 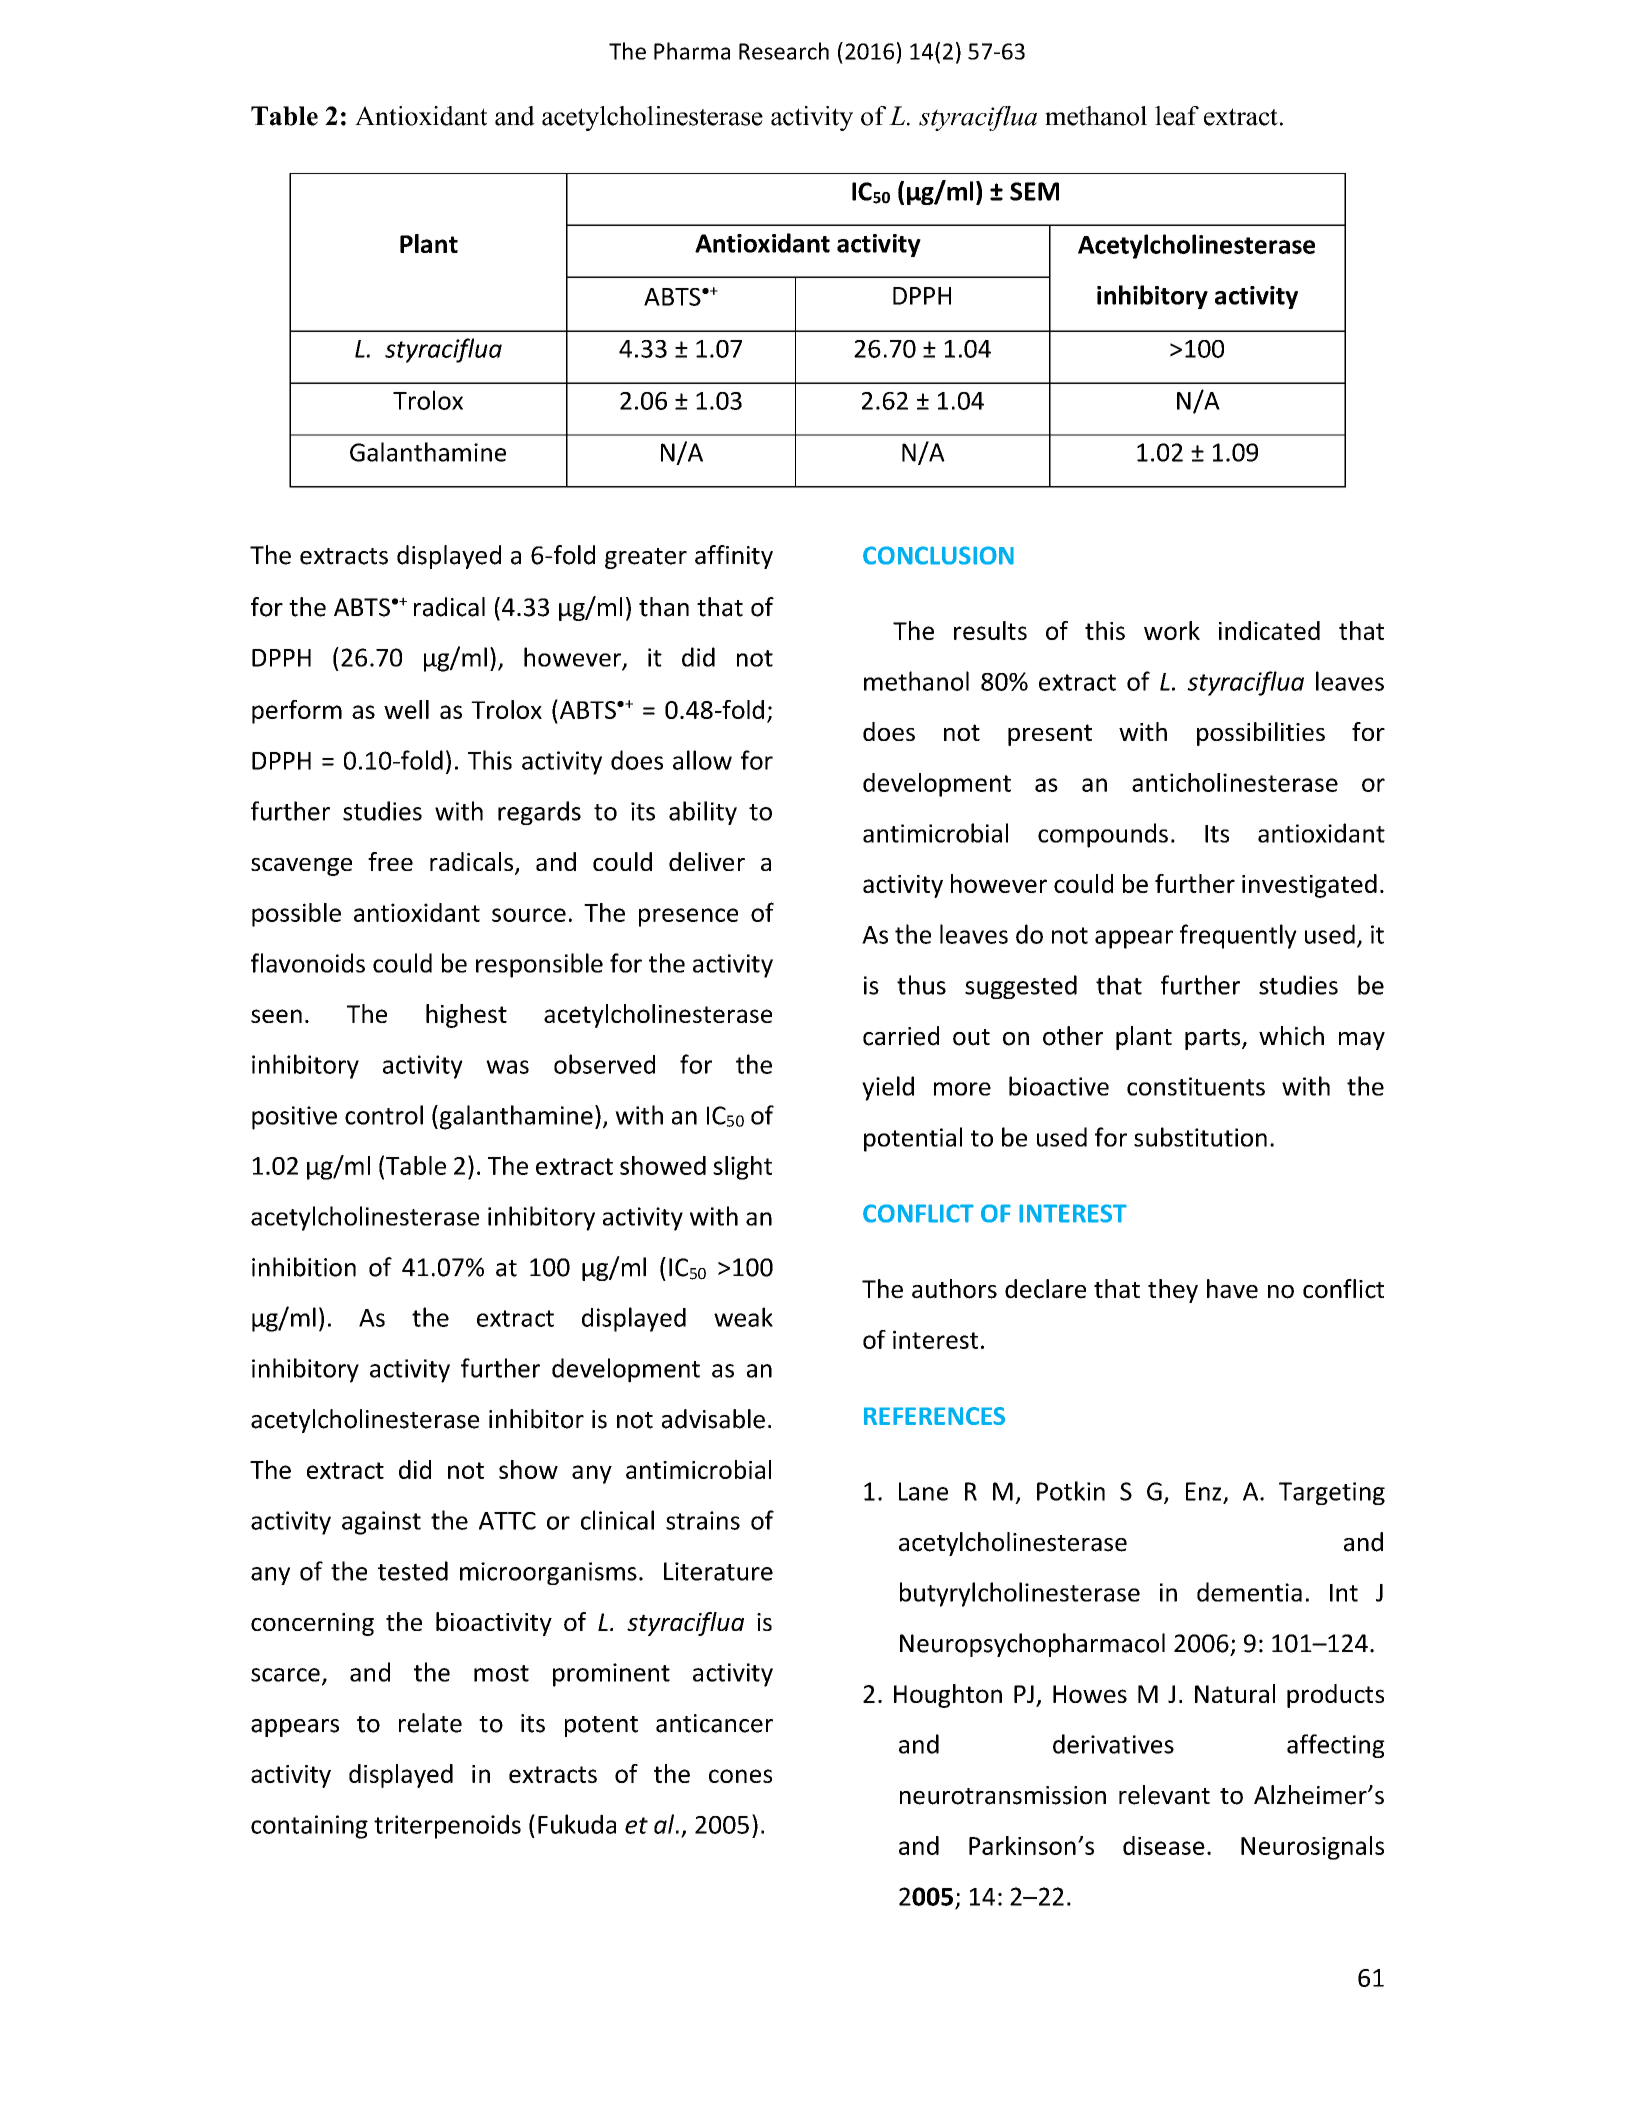 I want to click on relevant, so click(x=1164, y=1795).
